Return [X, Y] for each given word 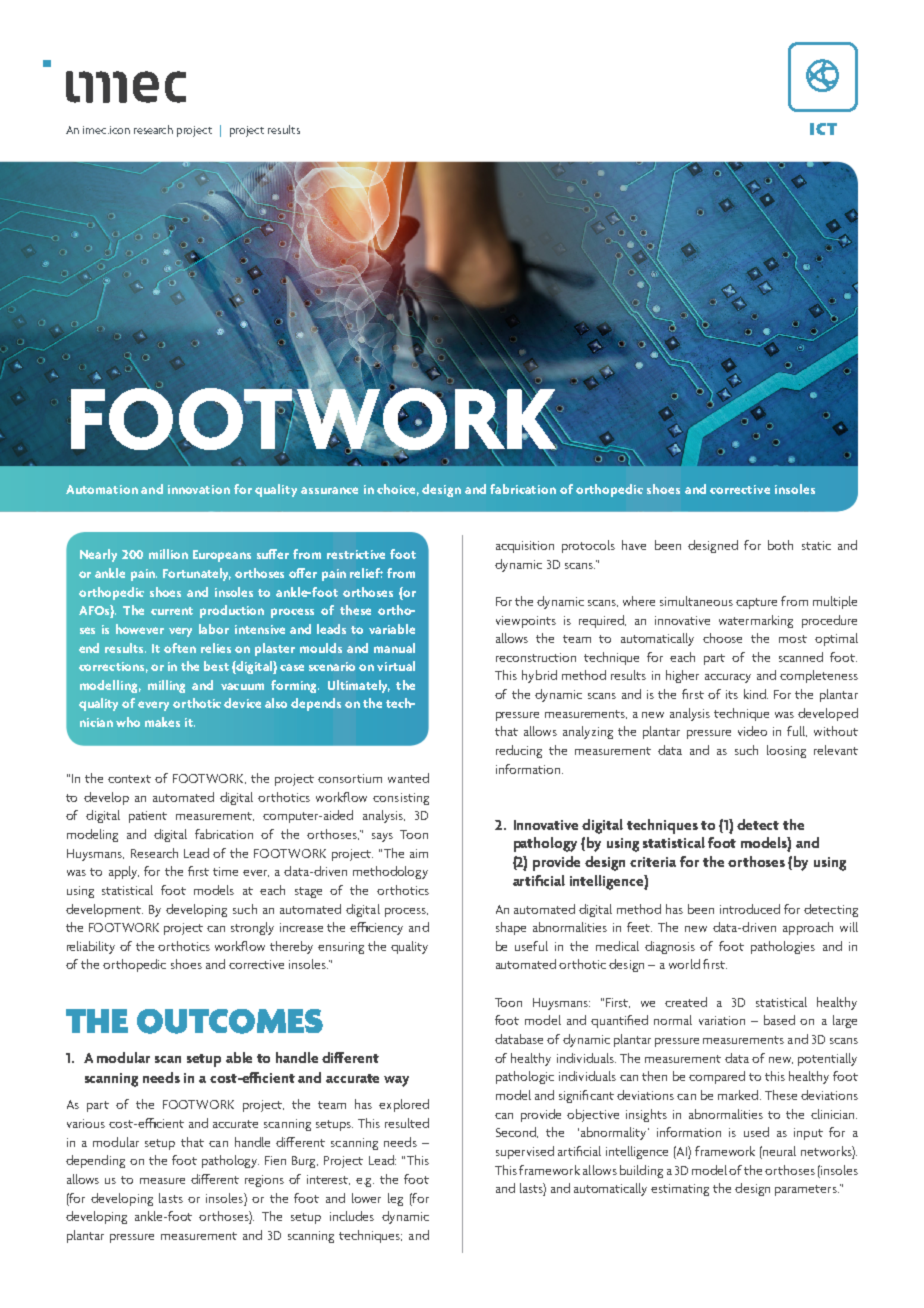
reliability [91, 947]
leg [395, 1199]
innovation [199, 489]
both [780, 545]
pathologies [783, 947]
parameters [807, 1190]
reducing [519, 751]
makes [162, 722]
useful [531, 946]
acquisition [525, 547]
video [752, 731]
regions [264, 1181]
